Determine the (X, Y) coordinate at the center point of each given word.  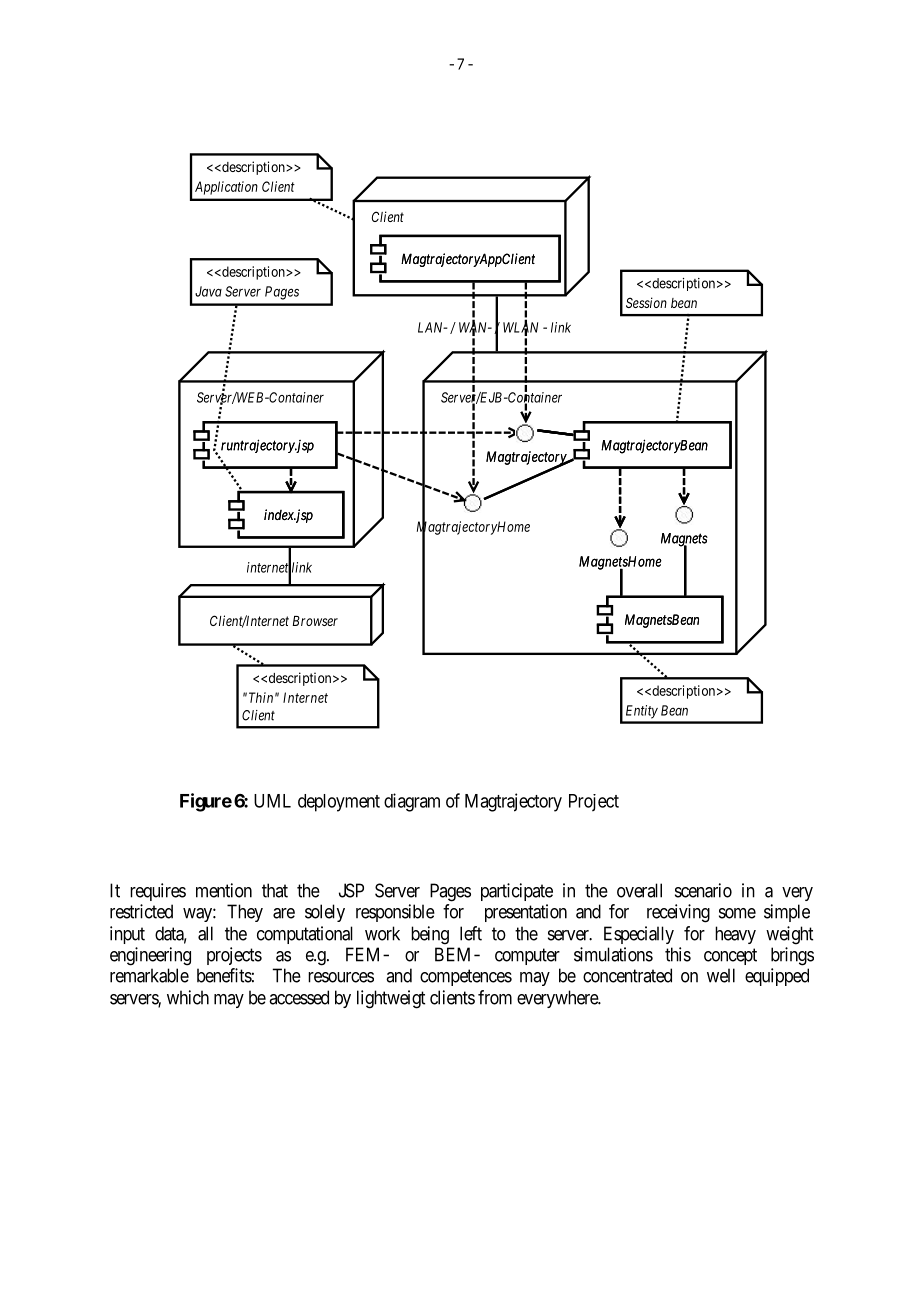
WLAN (520, 328)
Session (646, 302)
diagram (412, 802)
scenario (703, 890)
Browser (315, 621)
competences (466, 977)
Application (226, 188)
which (188, 997)
